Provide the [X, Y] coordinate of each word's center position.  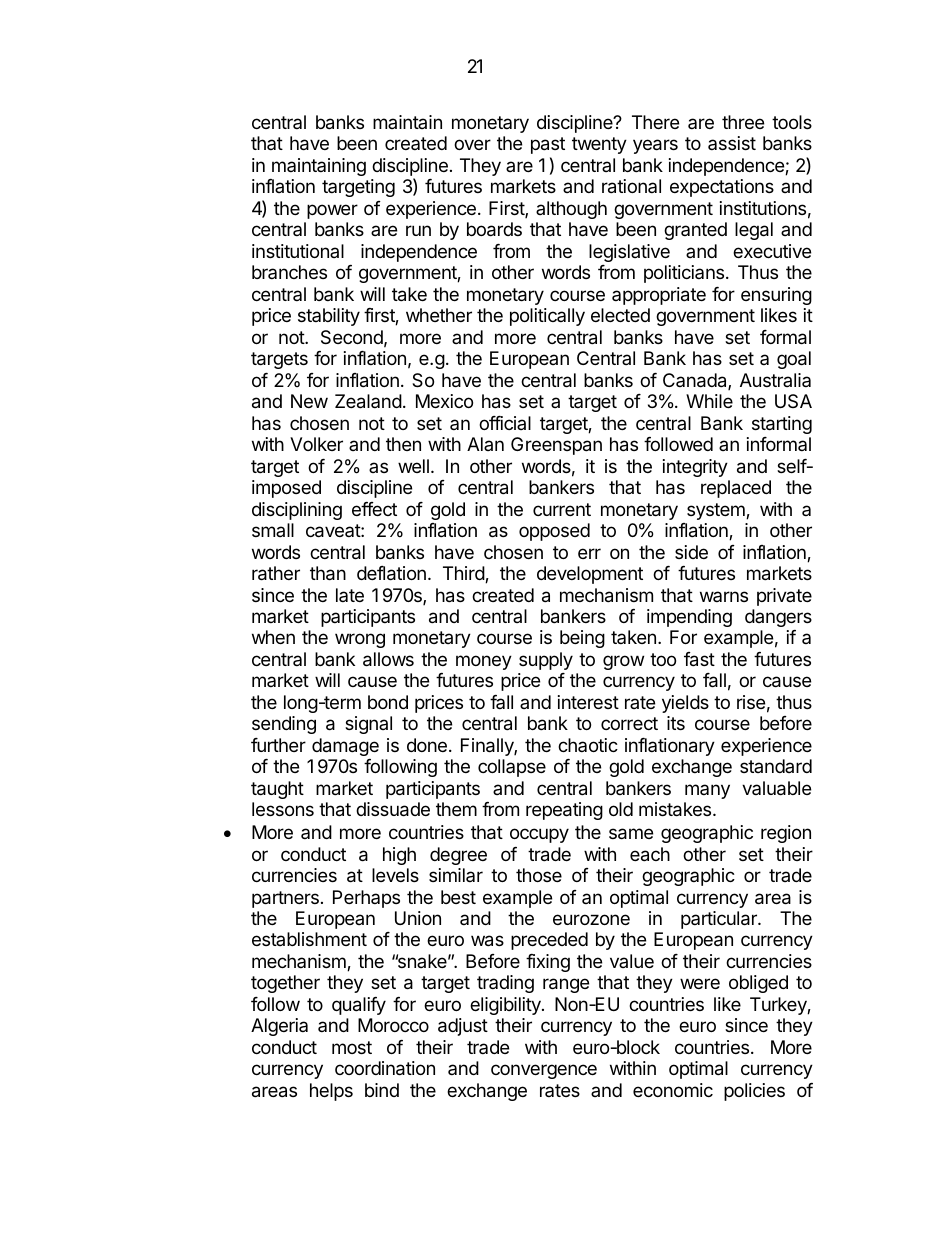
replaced [736, 489]
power [332, 211]
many [707, 791]
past [548, 145]
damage [345, 747]
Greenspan [556, 446]
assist [732, 143]
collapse [512, 768]
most [352, 1047]
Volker [316, 444]
